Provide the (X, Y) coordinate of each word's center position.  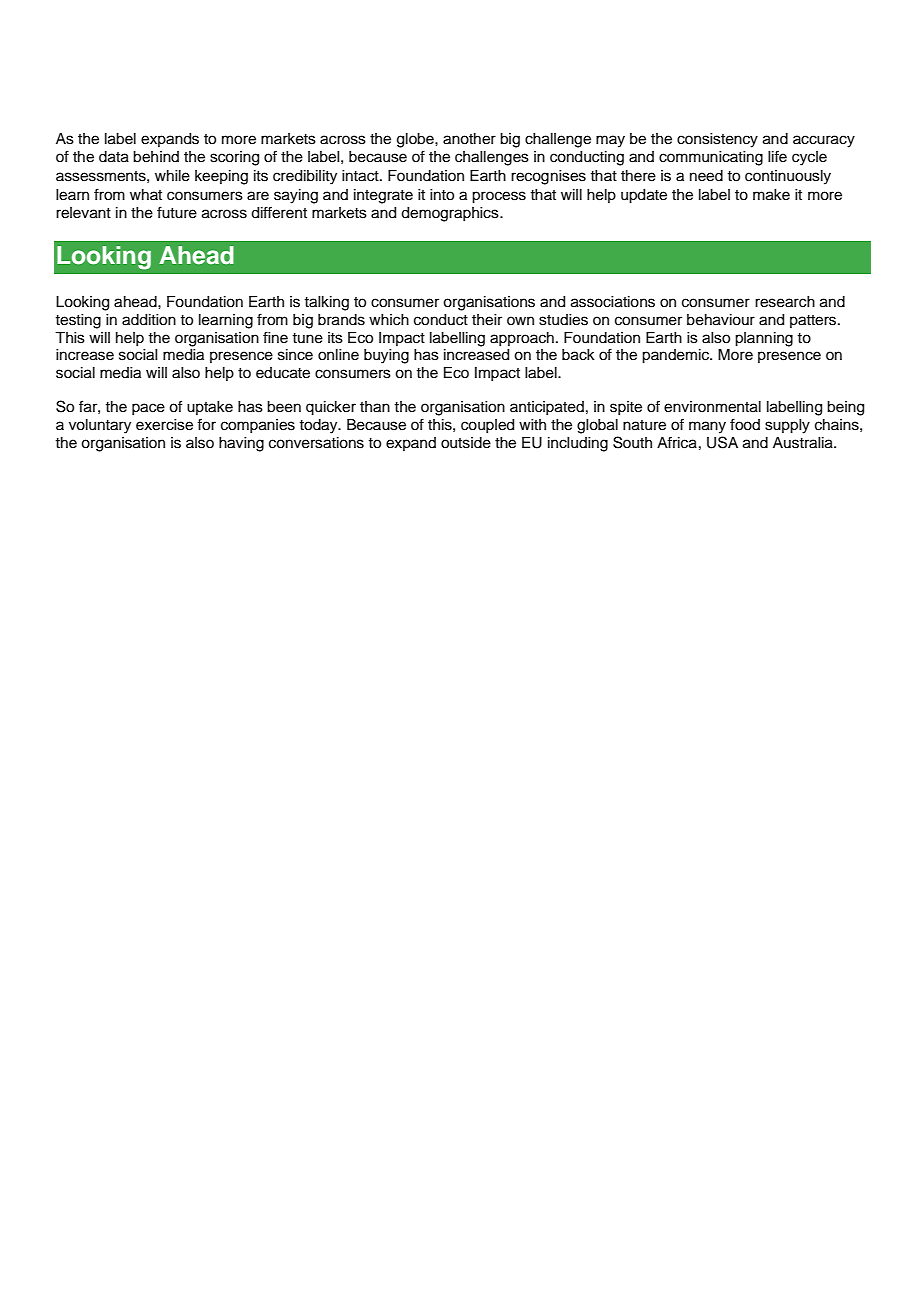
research (785, 302)
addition (149, 320)
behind (156, 157)
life (777, 156)
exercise (164, 425)
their (487, 320)
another (469, 139)
